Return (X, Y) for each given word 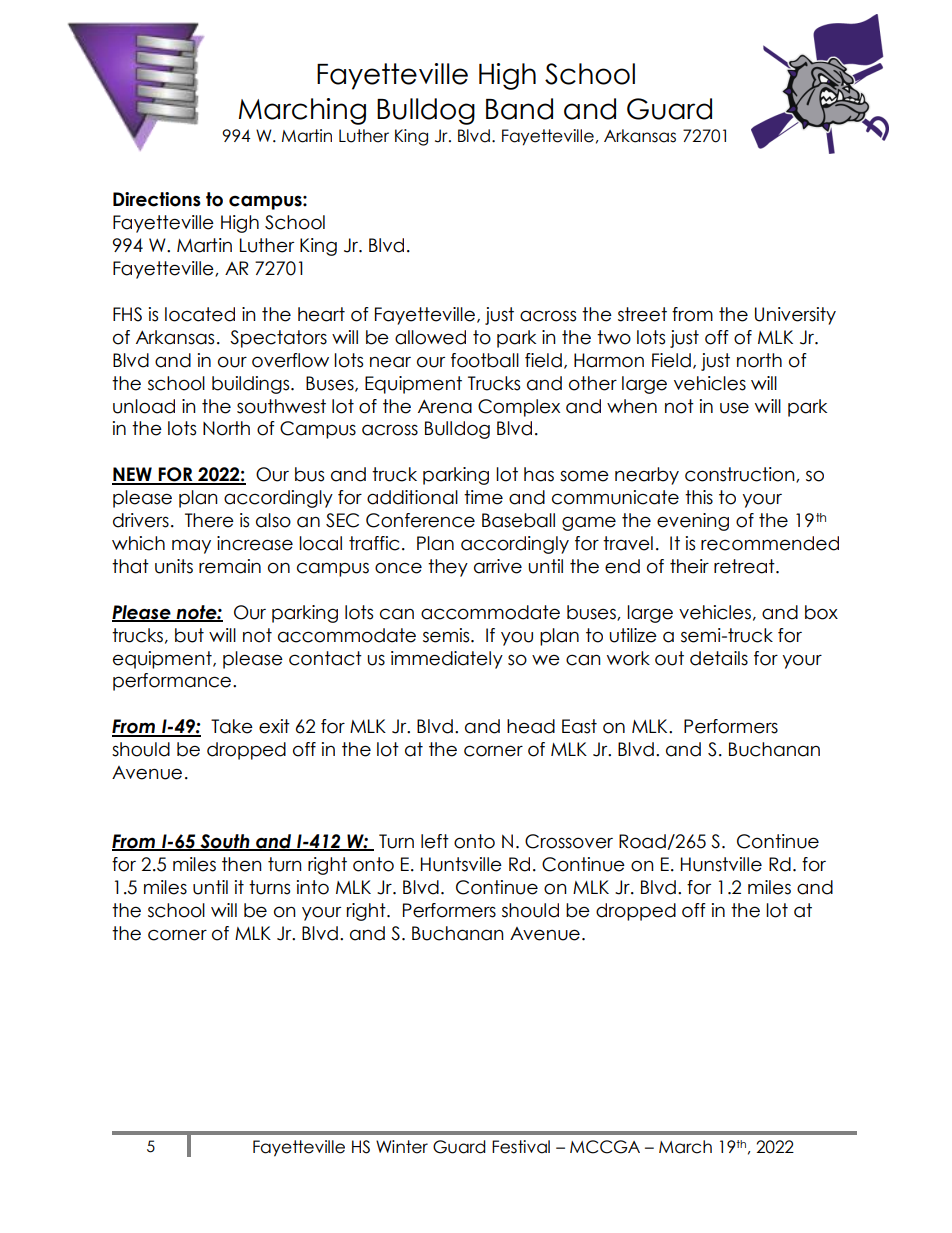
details (719, 658)
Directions (157, 199)
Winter (402, 1147)
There (209, 520)
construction (741, 475)
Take (232, 726)
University (795, 316)
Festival (521, 1147)
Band (519, 109)
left (435, 841)
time (483, 497)
